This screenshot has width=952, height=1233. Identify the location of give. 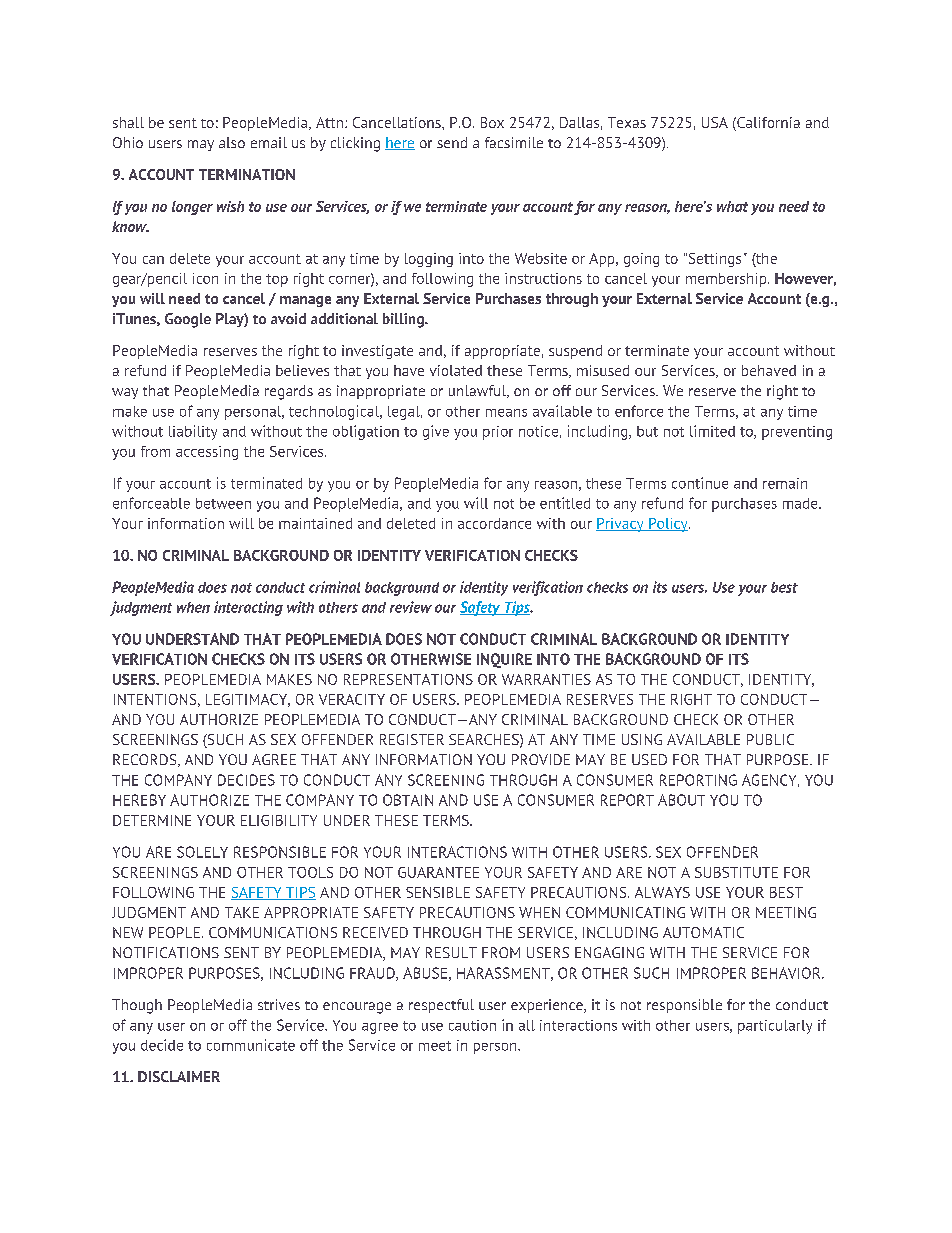
(436, 432).
